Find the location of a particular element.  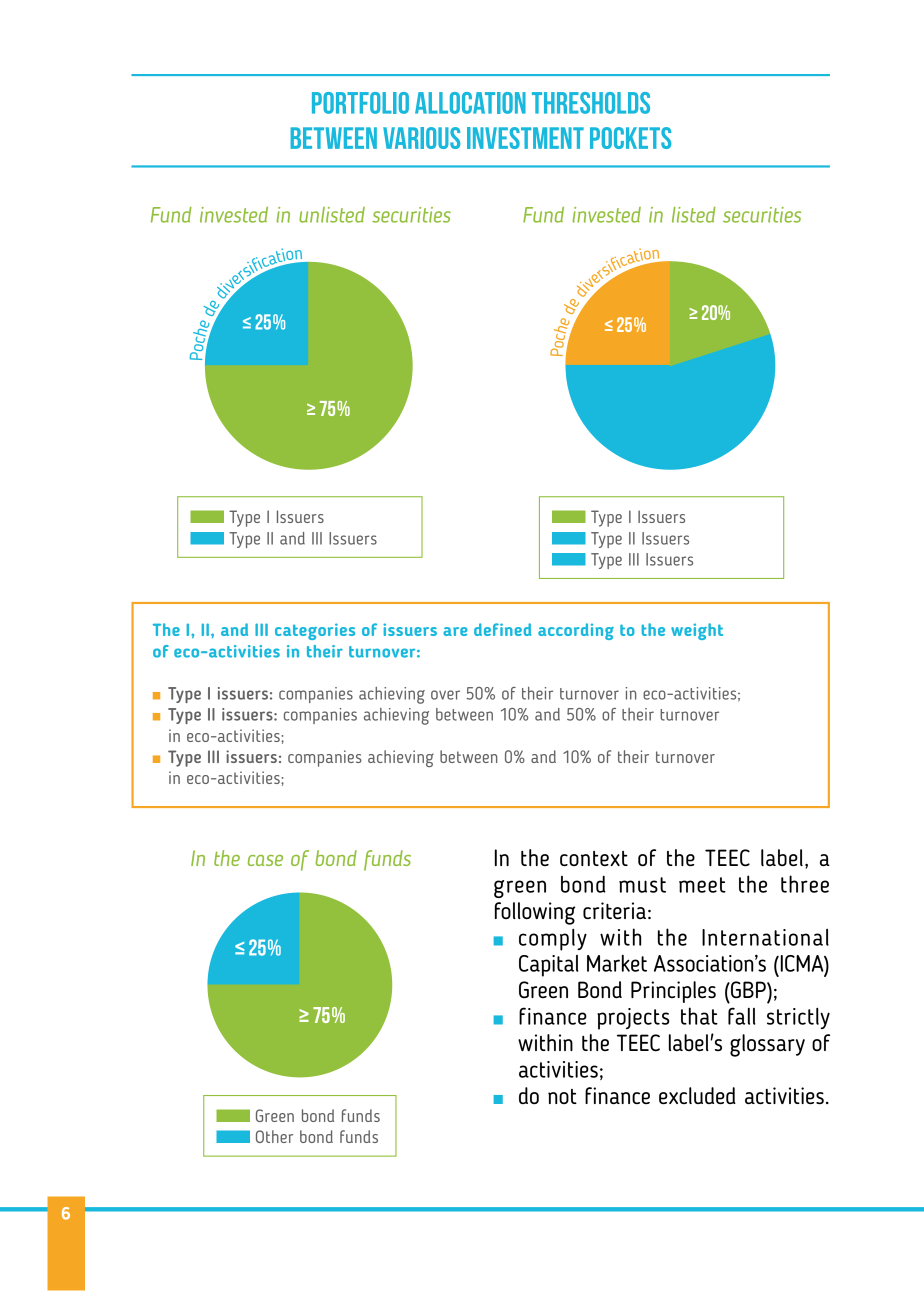

defined is located at coordinates (502, 629).
